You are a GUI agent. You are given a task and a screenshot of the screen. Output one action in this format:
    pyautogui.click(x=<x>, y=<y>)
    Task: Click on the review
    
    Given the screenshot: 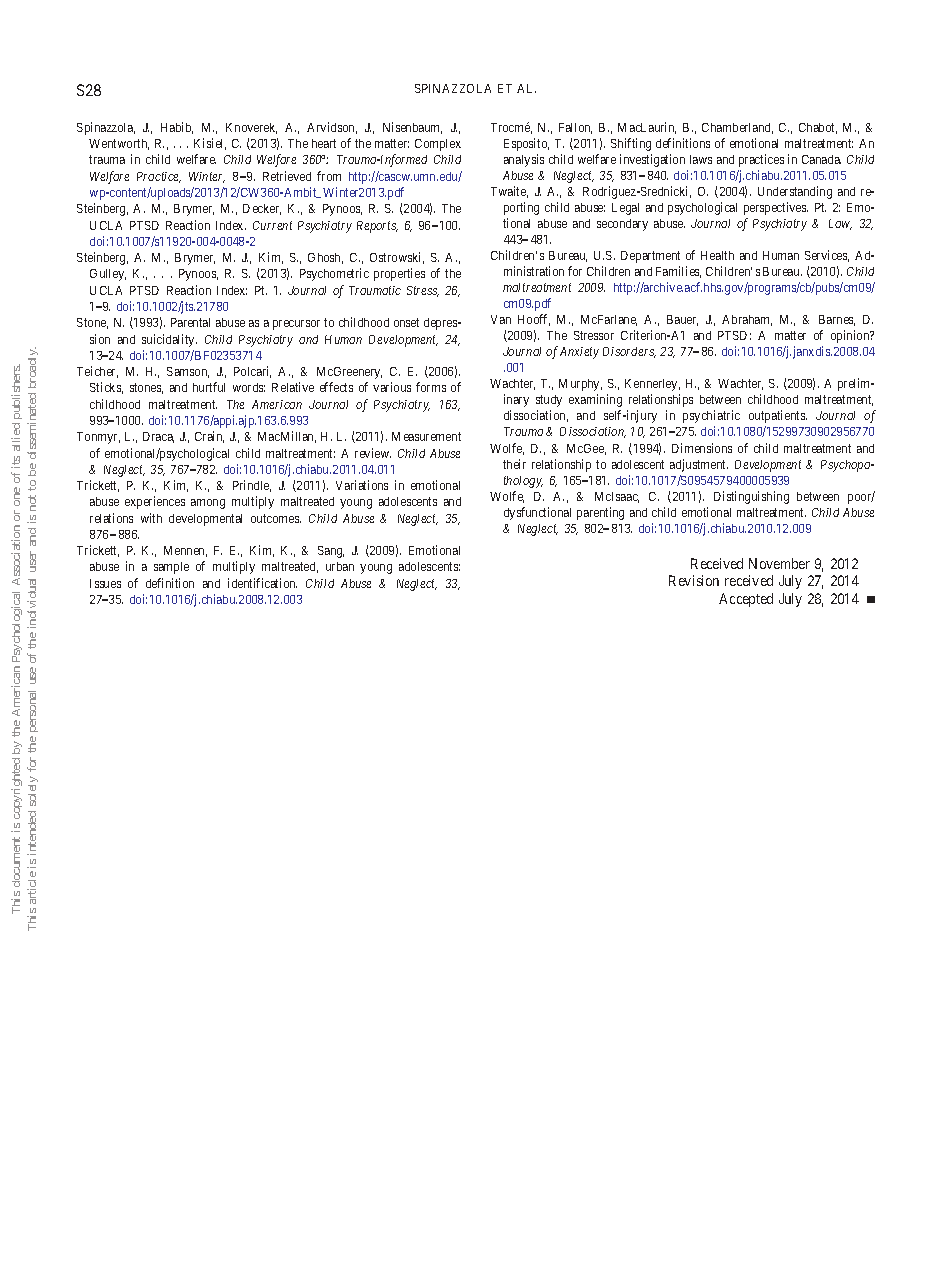 What is the action you would take?
    pyautogui.click(x=373, y=453)
